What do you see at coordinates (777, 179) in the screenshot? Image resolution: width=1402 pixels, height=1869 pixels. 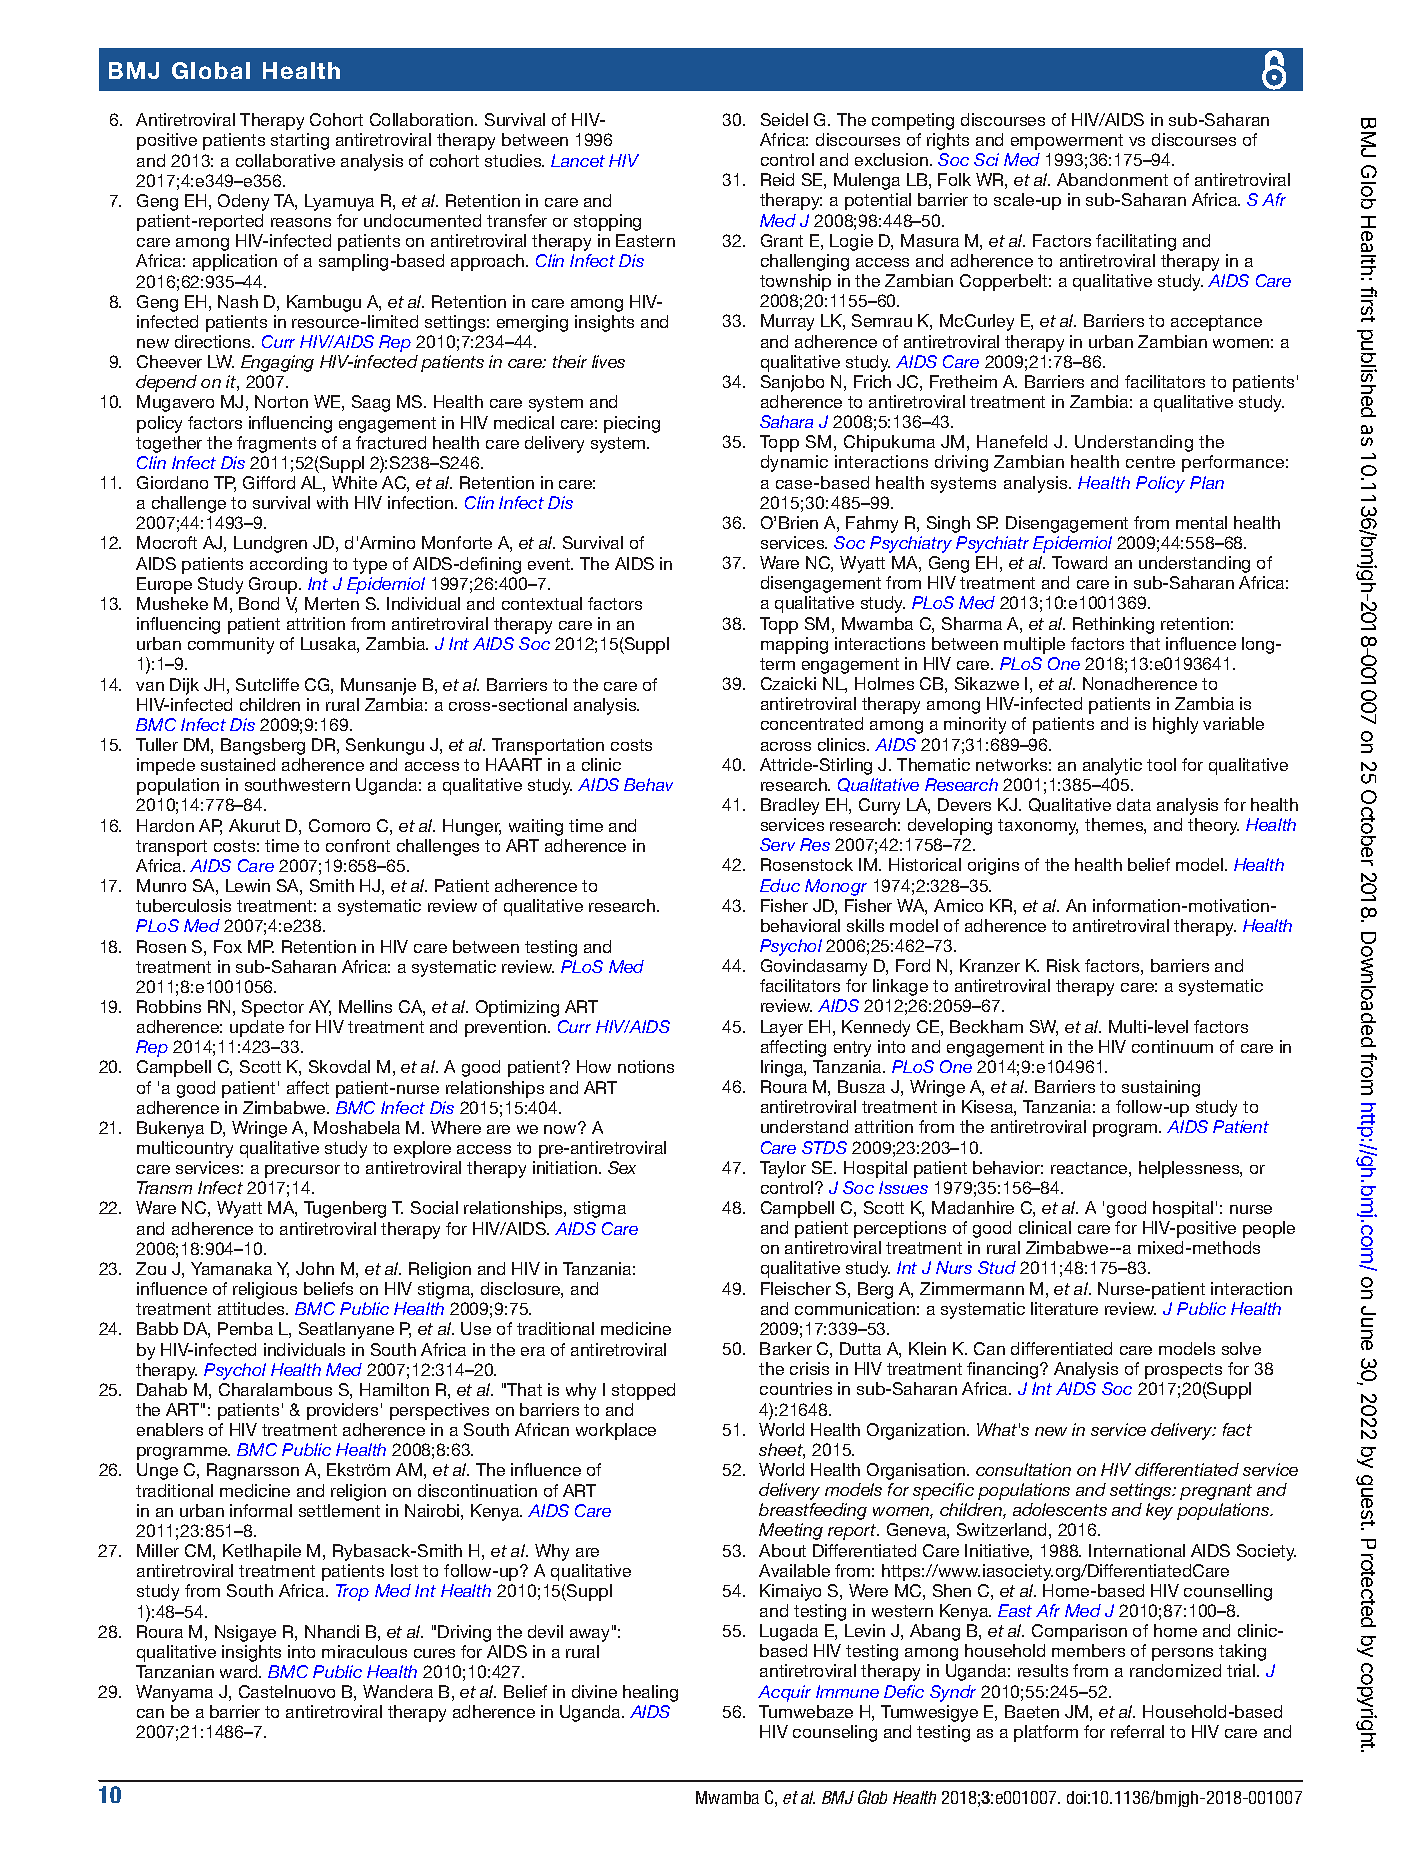 I see `Reid` at bounding box center [777, 179].
